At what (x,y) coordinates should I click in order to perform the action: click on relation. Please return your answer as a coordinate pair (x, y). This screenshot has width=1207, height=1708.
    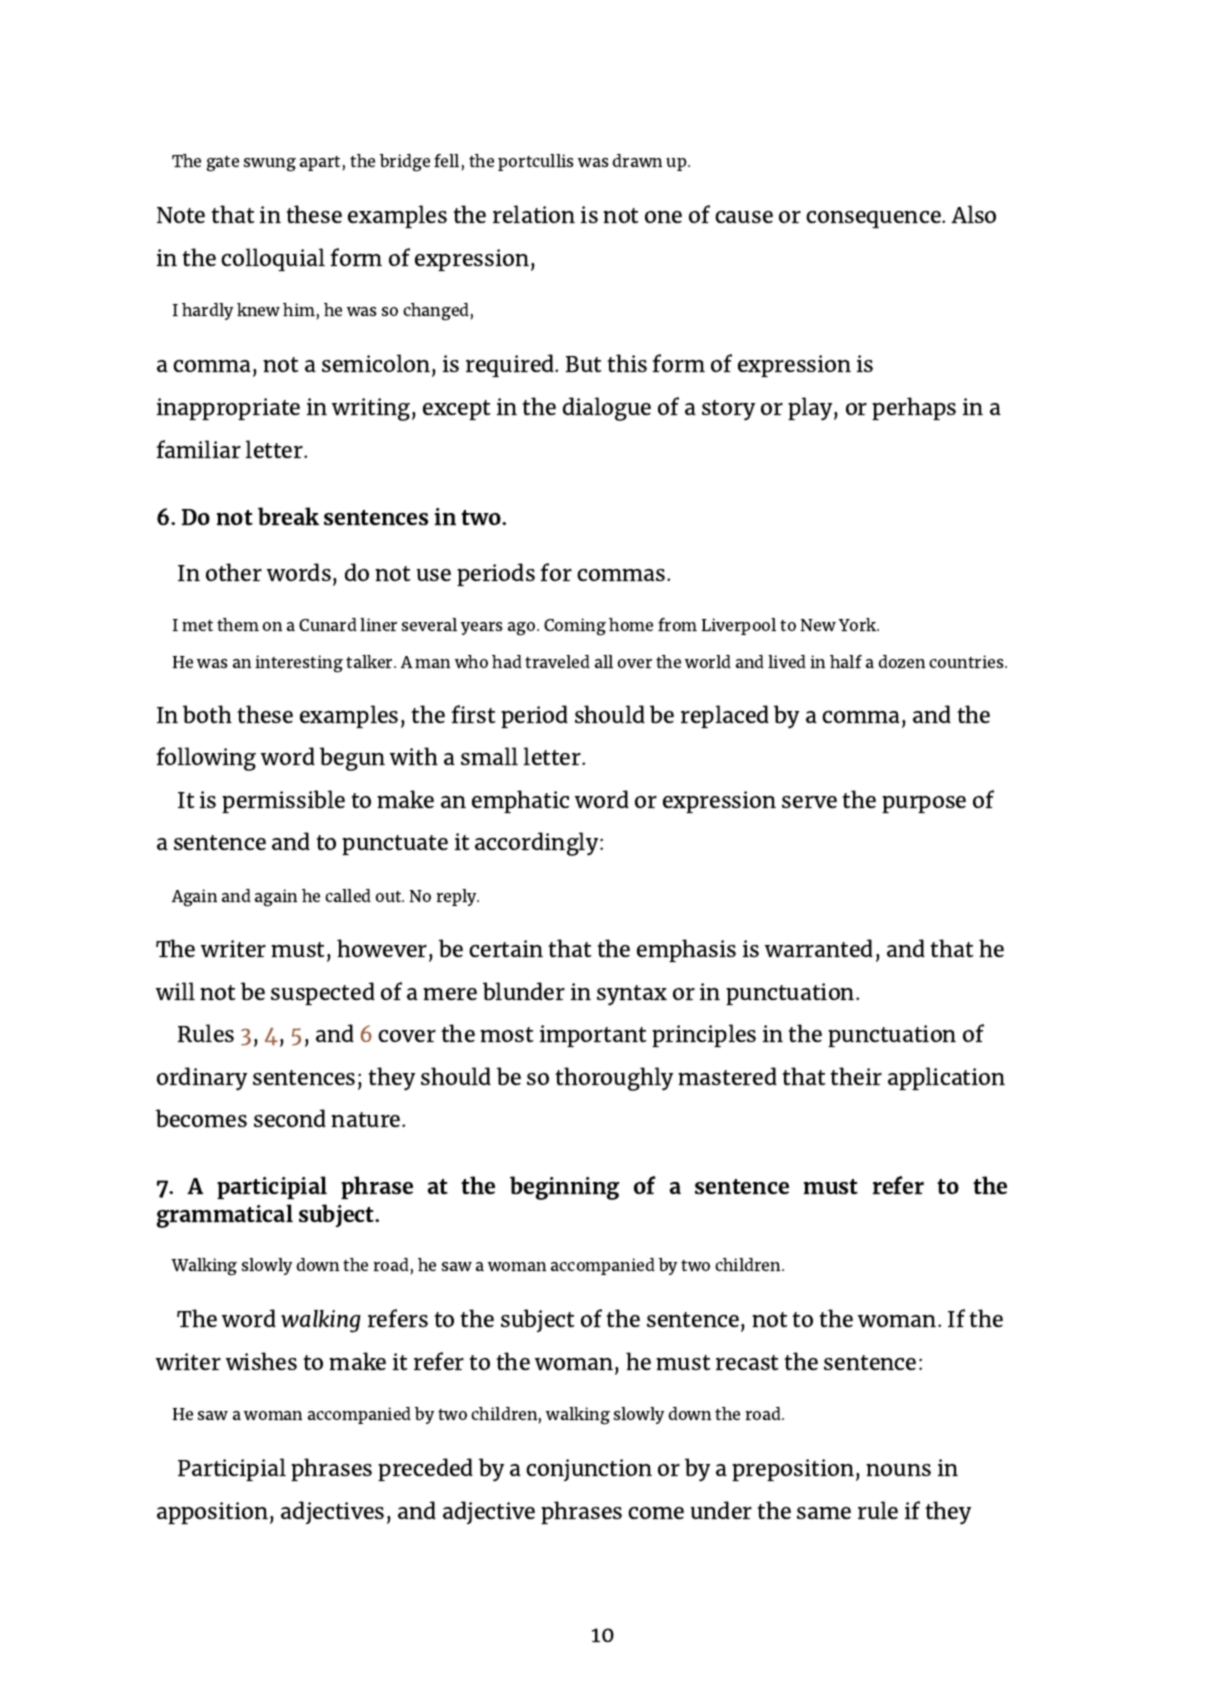
    Looking at the image, I should click on (534, 214).
